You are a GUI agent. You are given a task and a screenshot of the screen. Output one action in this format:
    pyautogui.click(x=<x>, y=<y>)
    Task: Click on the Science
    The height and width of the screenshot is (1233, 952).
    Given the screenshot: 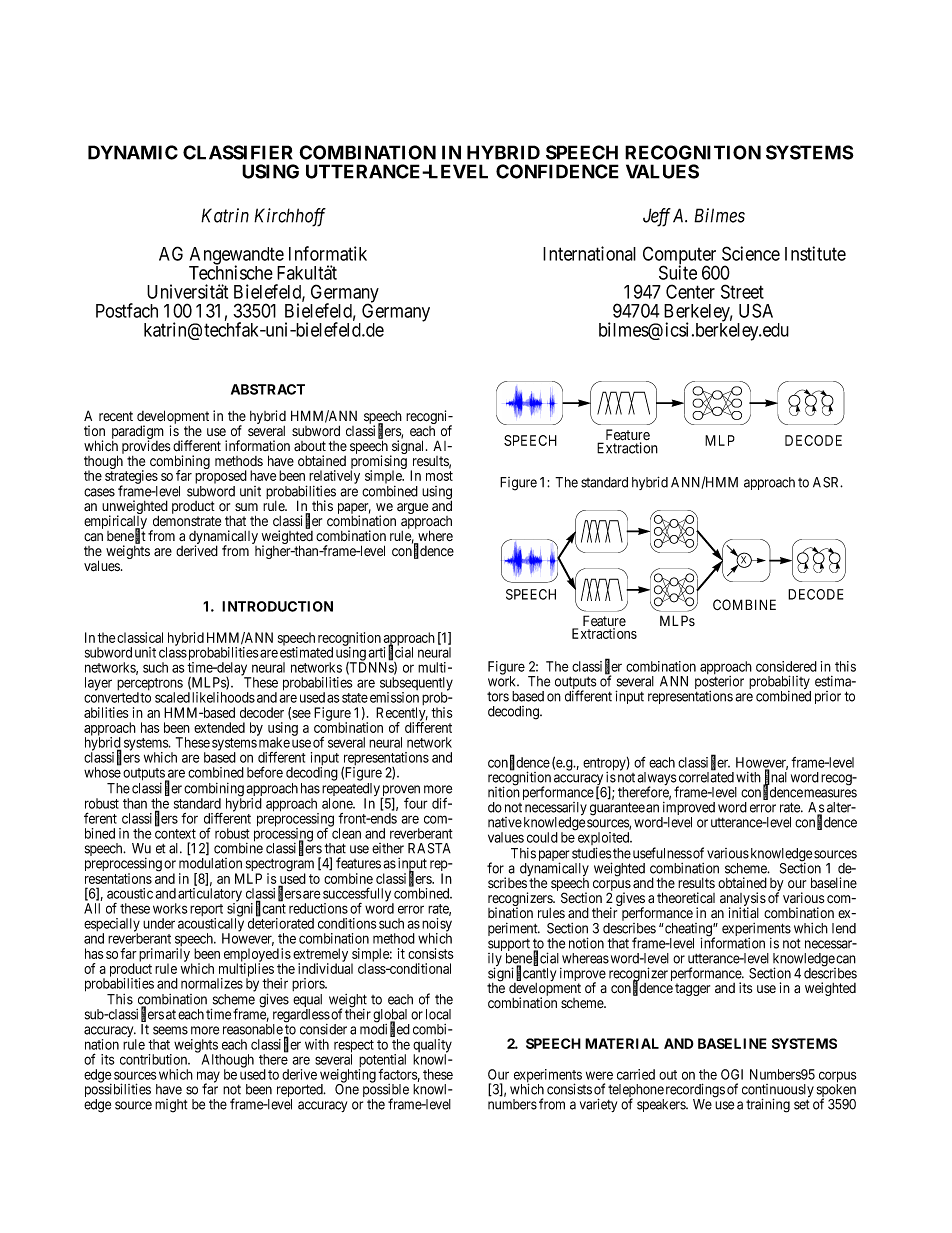 What is the action you would take?
    pyautogui.click(x=751, y=253)
